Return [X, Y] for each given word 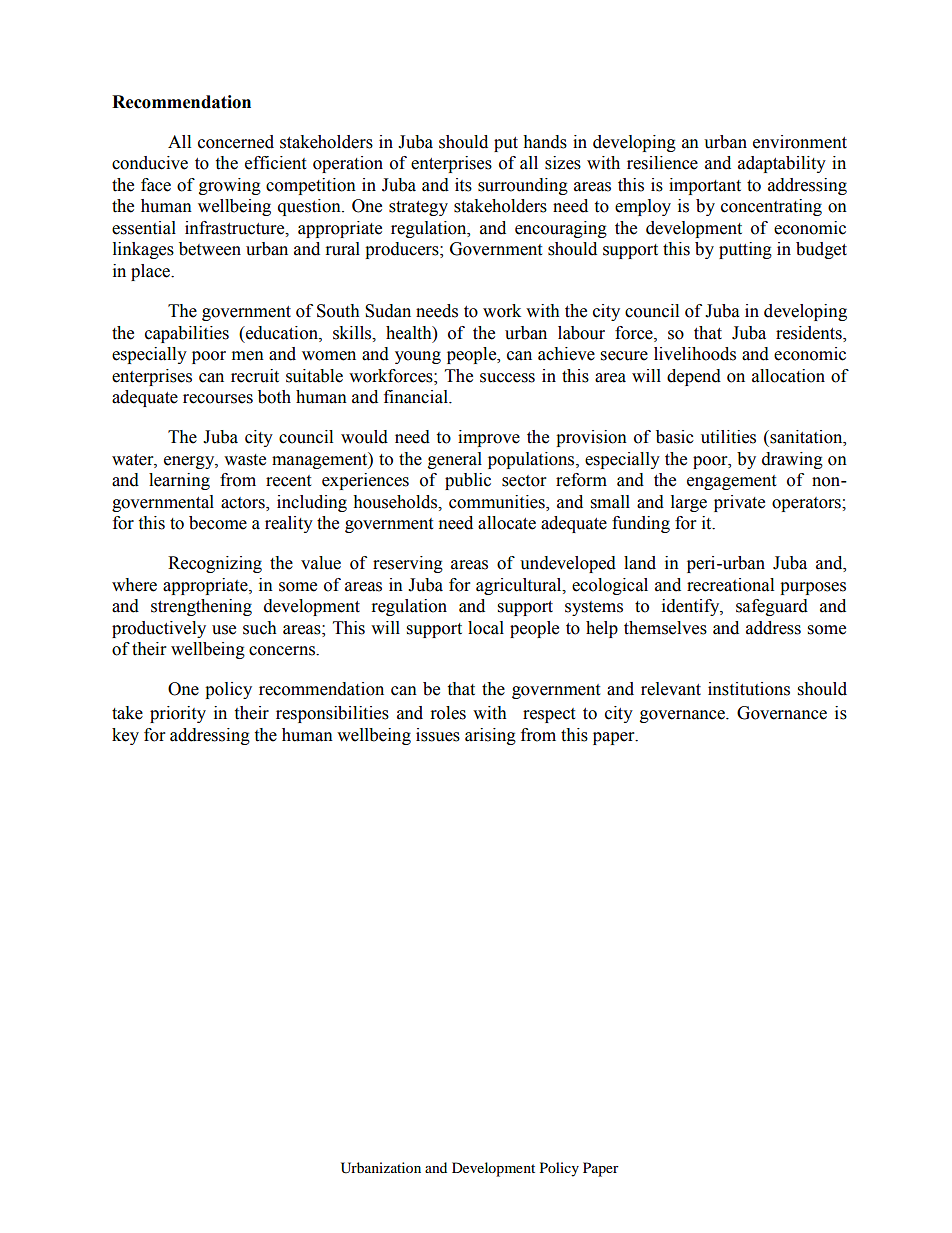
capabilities [187, 334]
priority [178, 714]
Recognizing [215, 564]
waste [245, 460]
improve [489, 438]
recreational [730, 585]
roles [448, 713]
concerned [236, 142]
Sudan [388, 311]
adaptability [782, 164]
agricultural [520, 586]
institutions [749, 689]
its [463, 185]
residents [810, 333]
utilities [728, 437]
